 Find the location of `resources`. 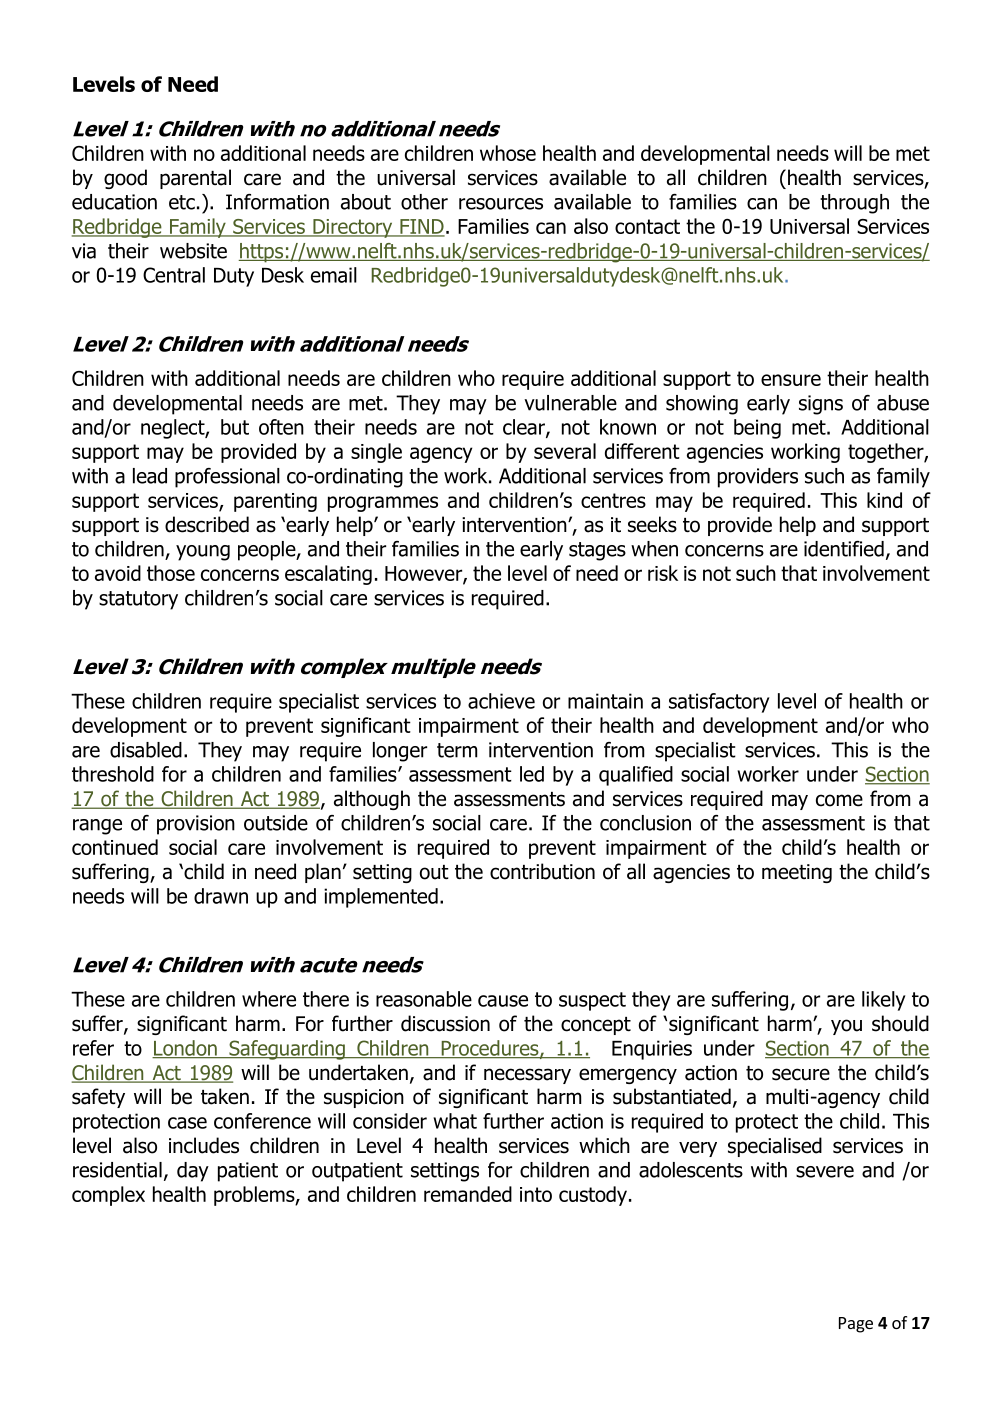

resources is located at coordinates (501, 204).
